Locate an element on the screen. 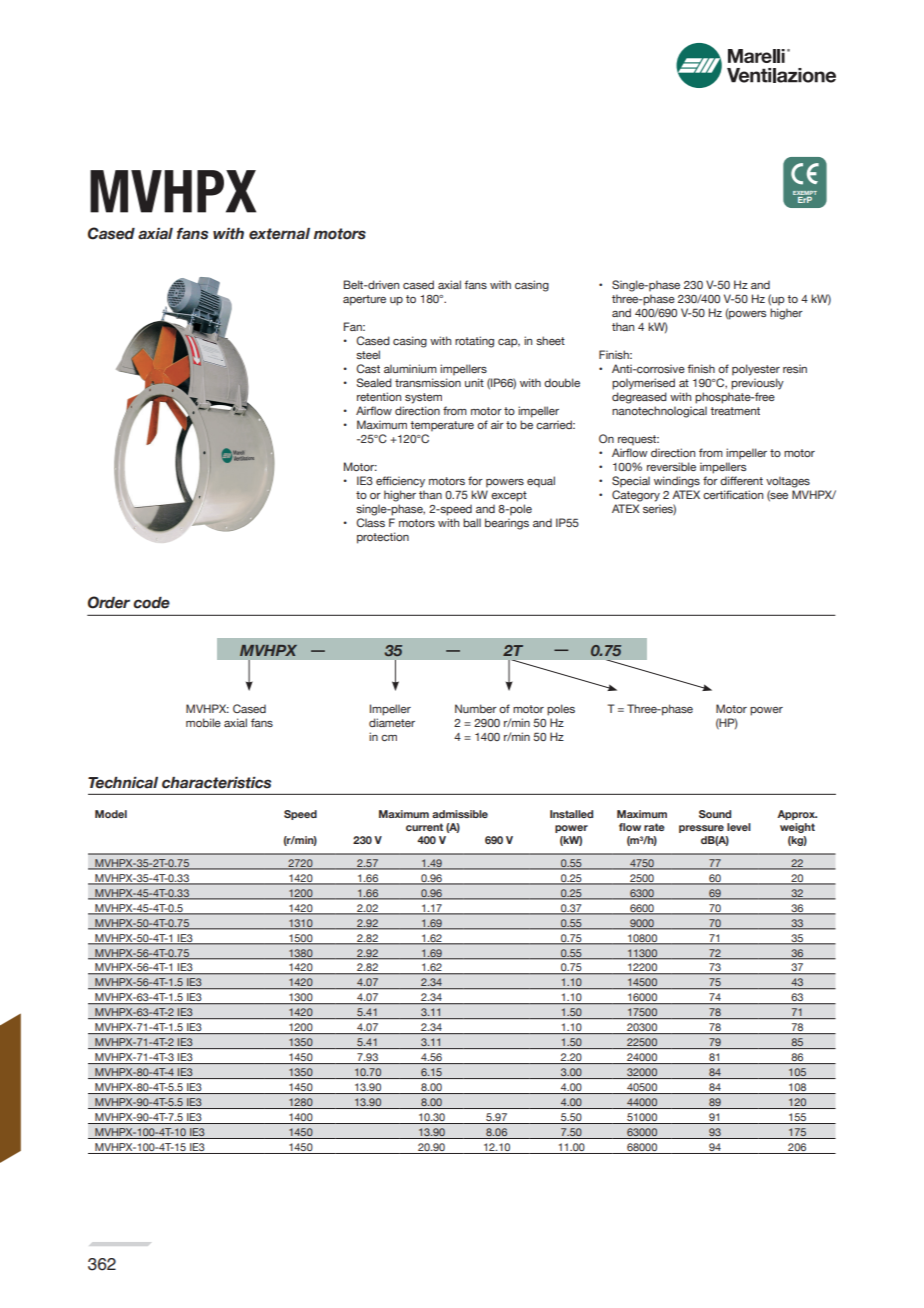 The width and height of the screenshot is (924, 1308). characteristics is located at coordinates (216, 783).
